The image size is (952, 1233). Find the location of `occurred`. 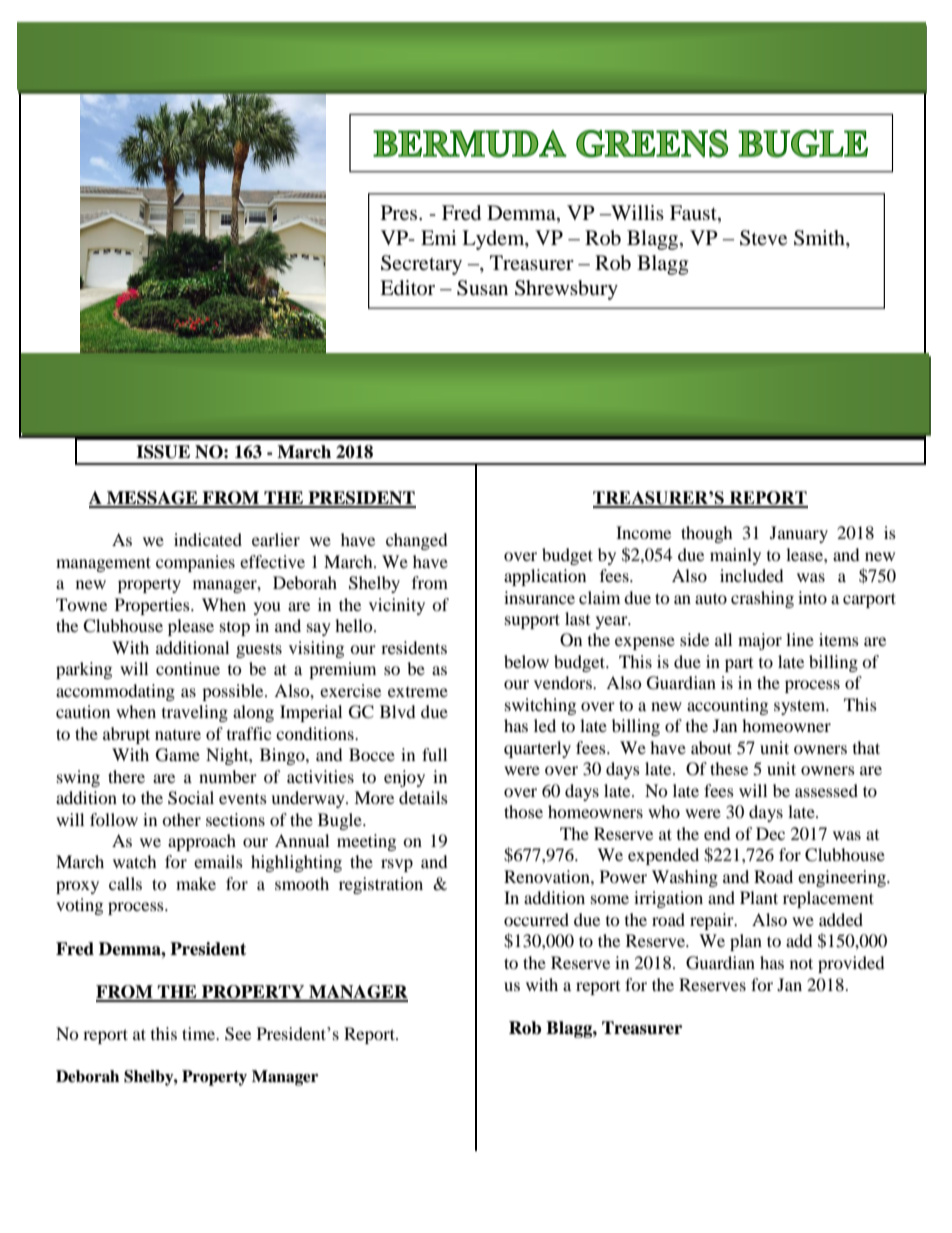

occurred is located at coordinates (536, 919).
